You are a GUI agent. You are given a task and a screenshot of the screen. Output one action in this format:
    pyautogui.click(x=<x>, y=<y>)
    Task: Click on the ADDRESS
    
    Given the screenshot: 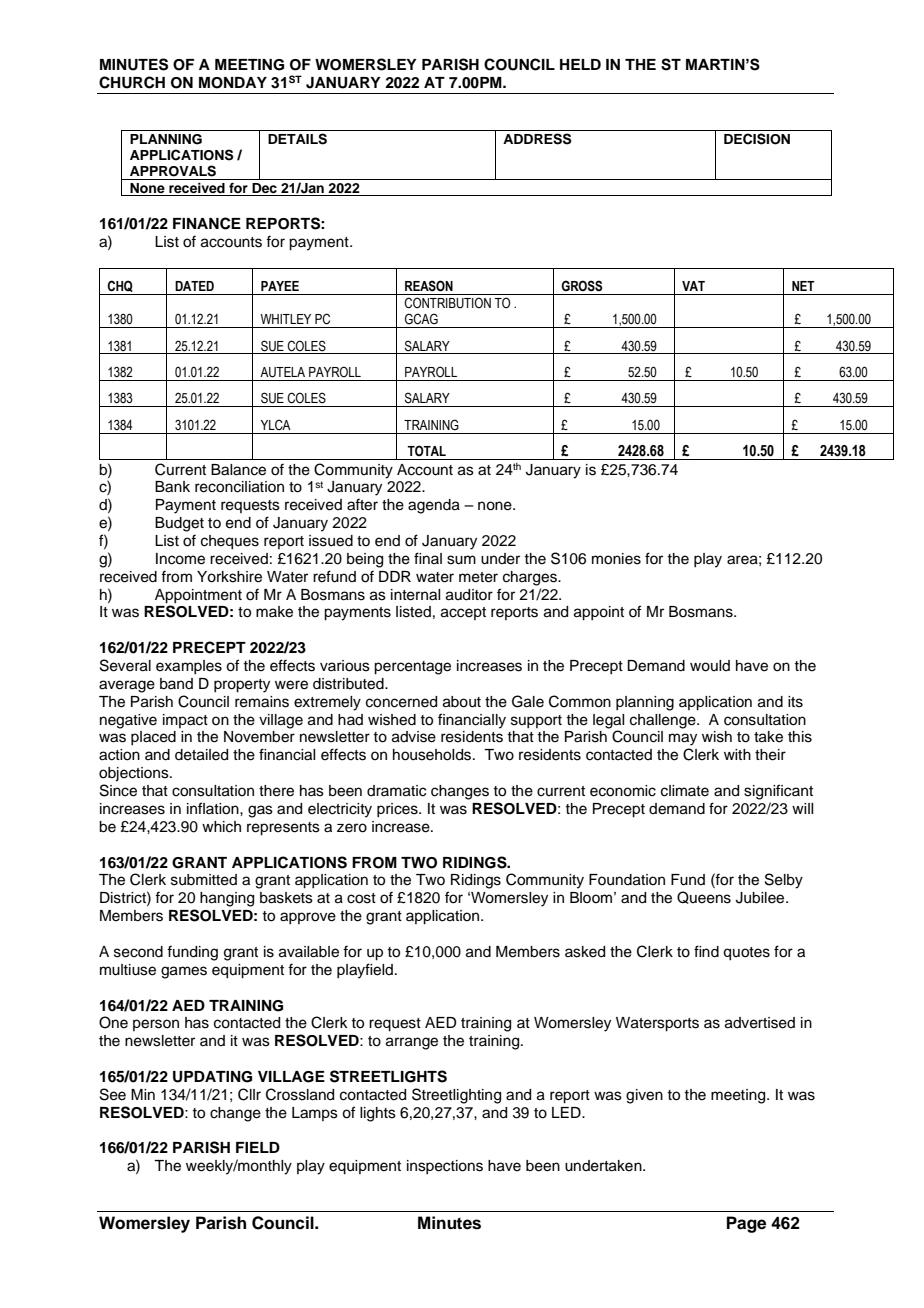 What is the action you would take?
    pyautogui.click(x=537, y=139)
